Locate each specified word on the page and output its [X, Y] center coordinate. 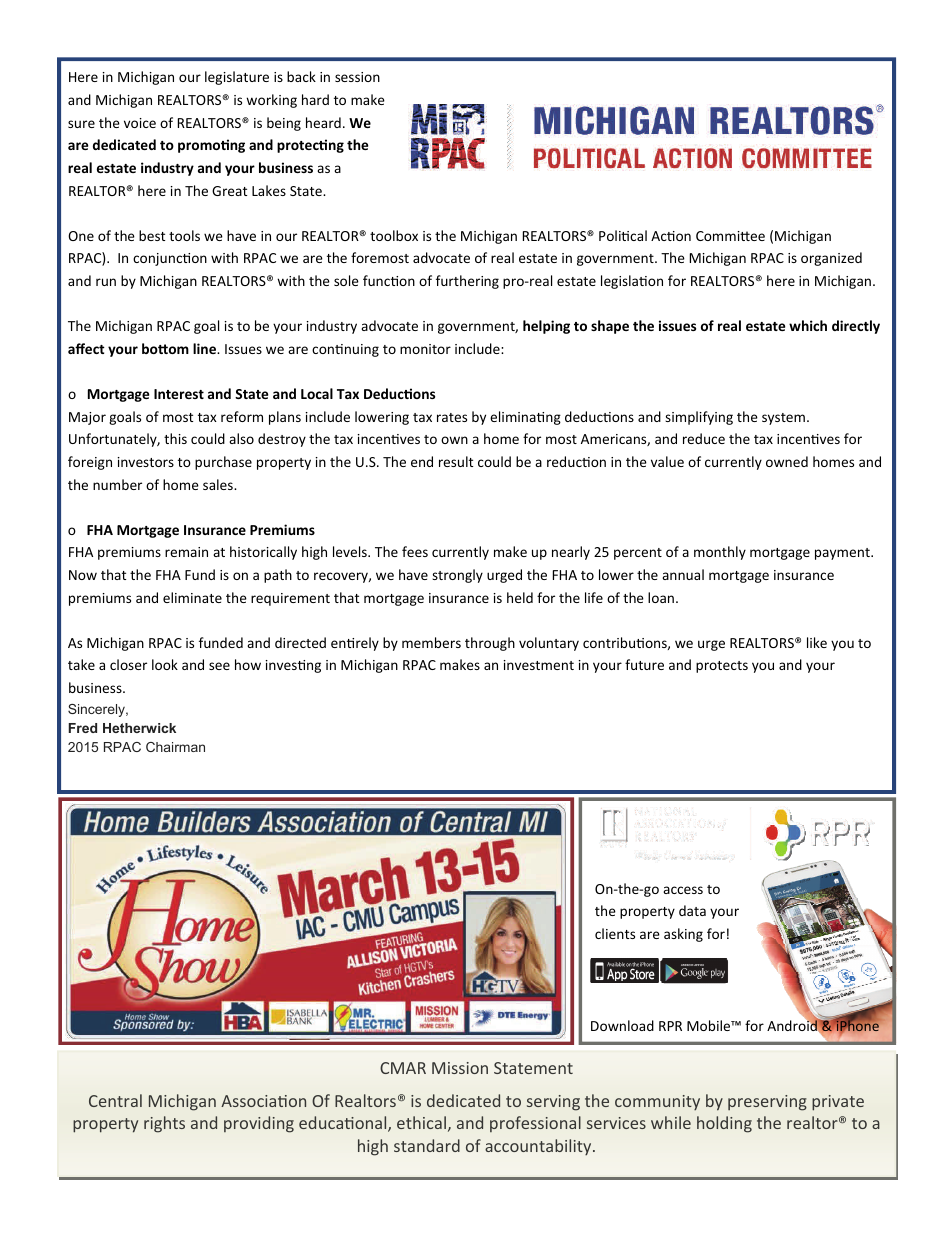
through [490, 644]
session [357, 77]
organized [831, 259]
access [683, 890]
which [808, 325]
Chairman [175, 747]
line [206, 348]
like [817, 642]
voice [140, 123]
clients [615, 933]
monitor [425, 349]
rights [164, 1124]
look [165, 664]
